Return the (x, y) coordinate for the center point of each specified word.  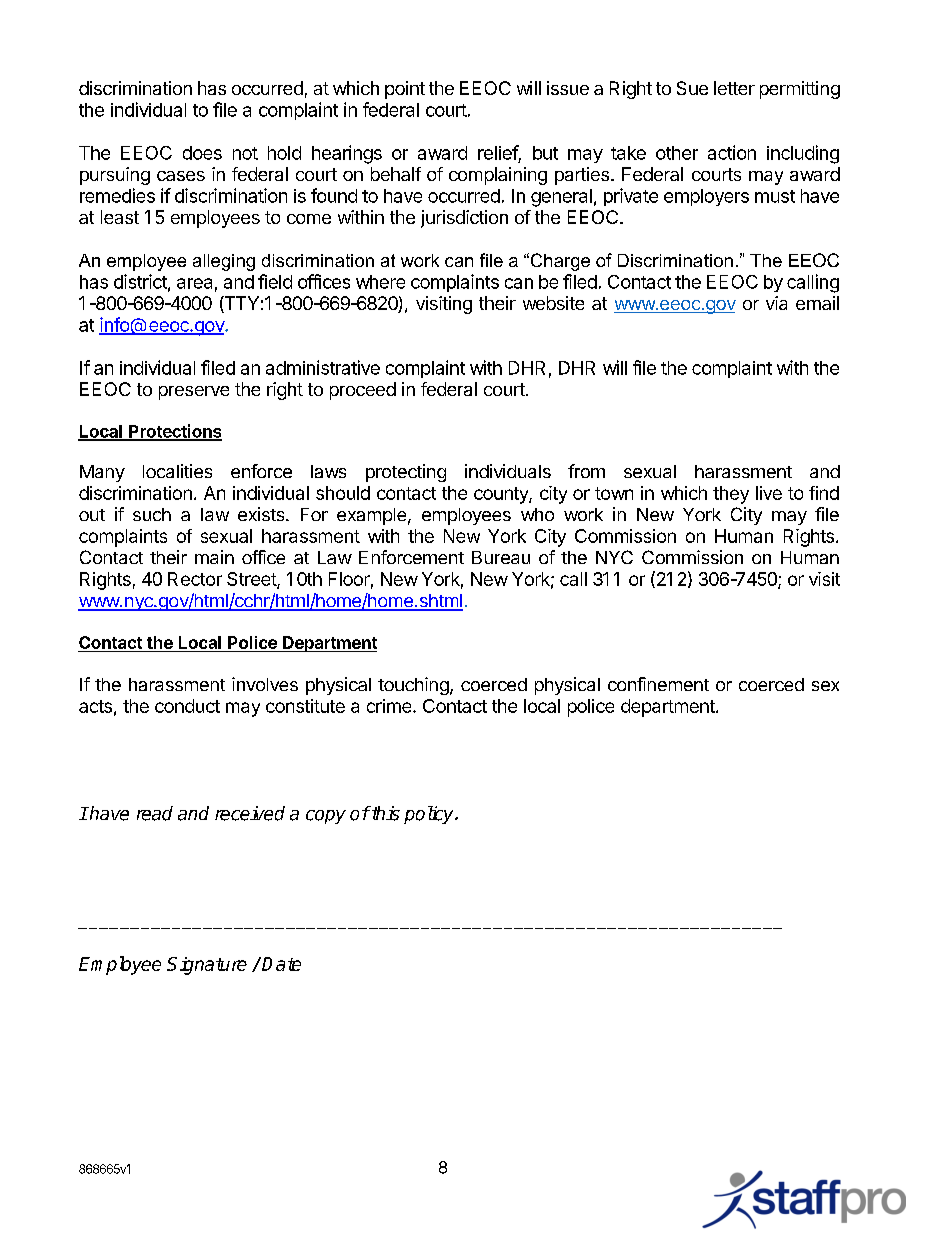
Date (281, 964)
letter (734, 88)
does (202, 153)
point (405, 90)
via (776, 303)
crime (389, 706)
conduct (187, 706)
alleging (224, 262)
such (152, 514)
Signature (207, 966)
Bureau (501, 557)
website (553, 303)
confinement (658, 684)
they (731, 495)
